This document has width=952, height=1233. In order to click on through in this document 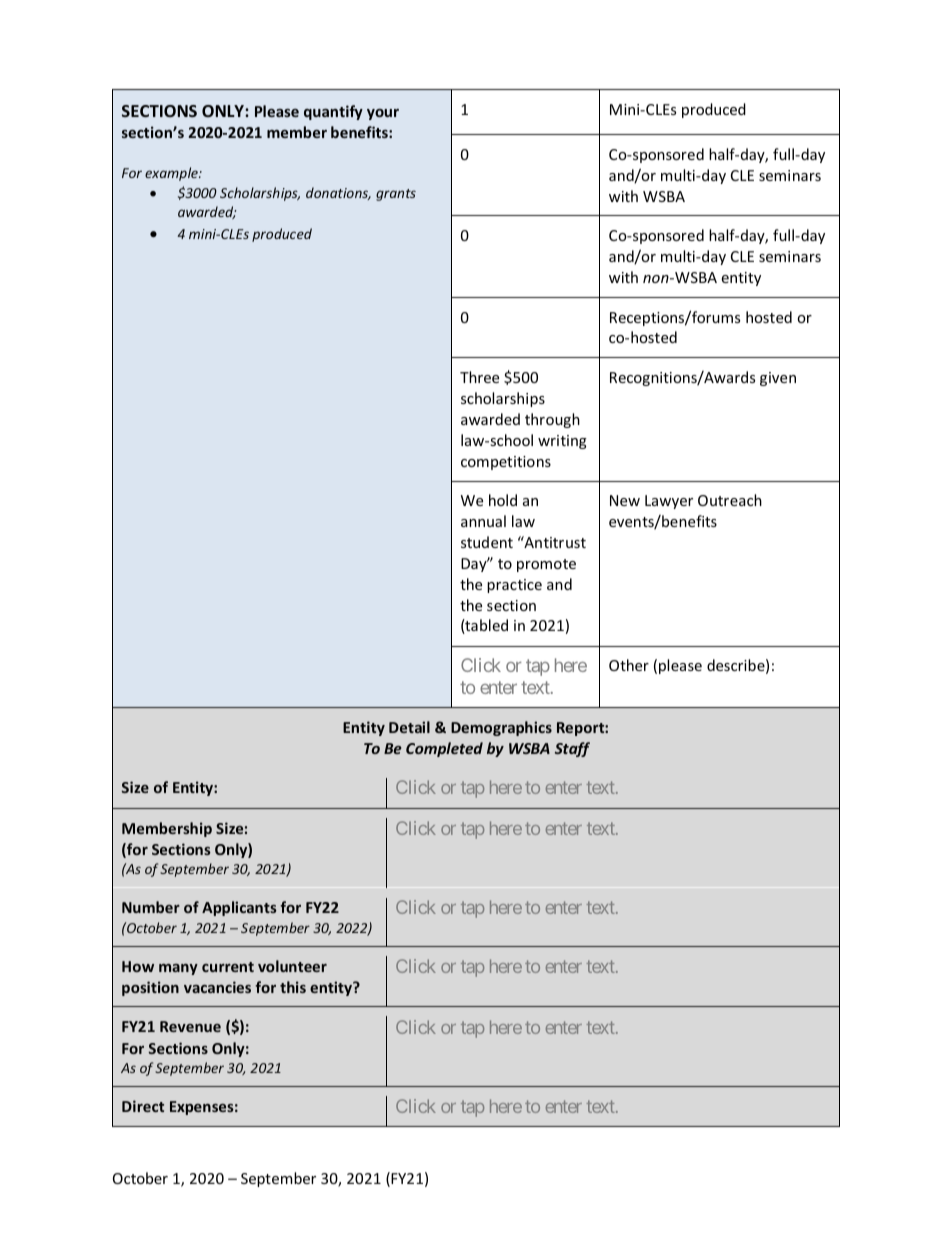, I will do `click(552, 420)`.
